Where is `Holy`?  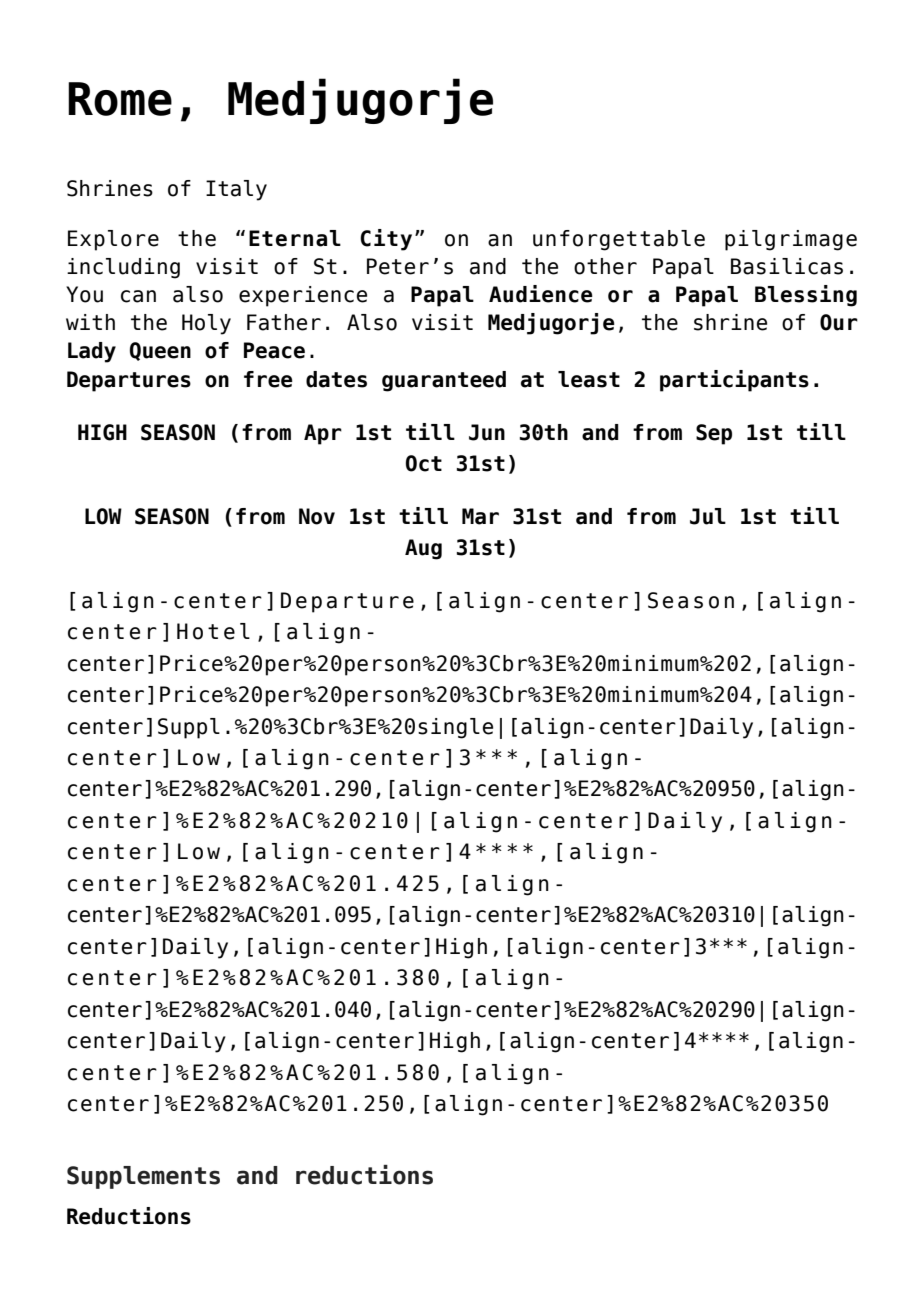 Holy is located at coordinates (206, 324).
